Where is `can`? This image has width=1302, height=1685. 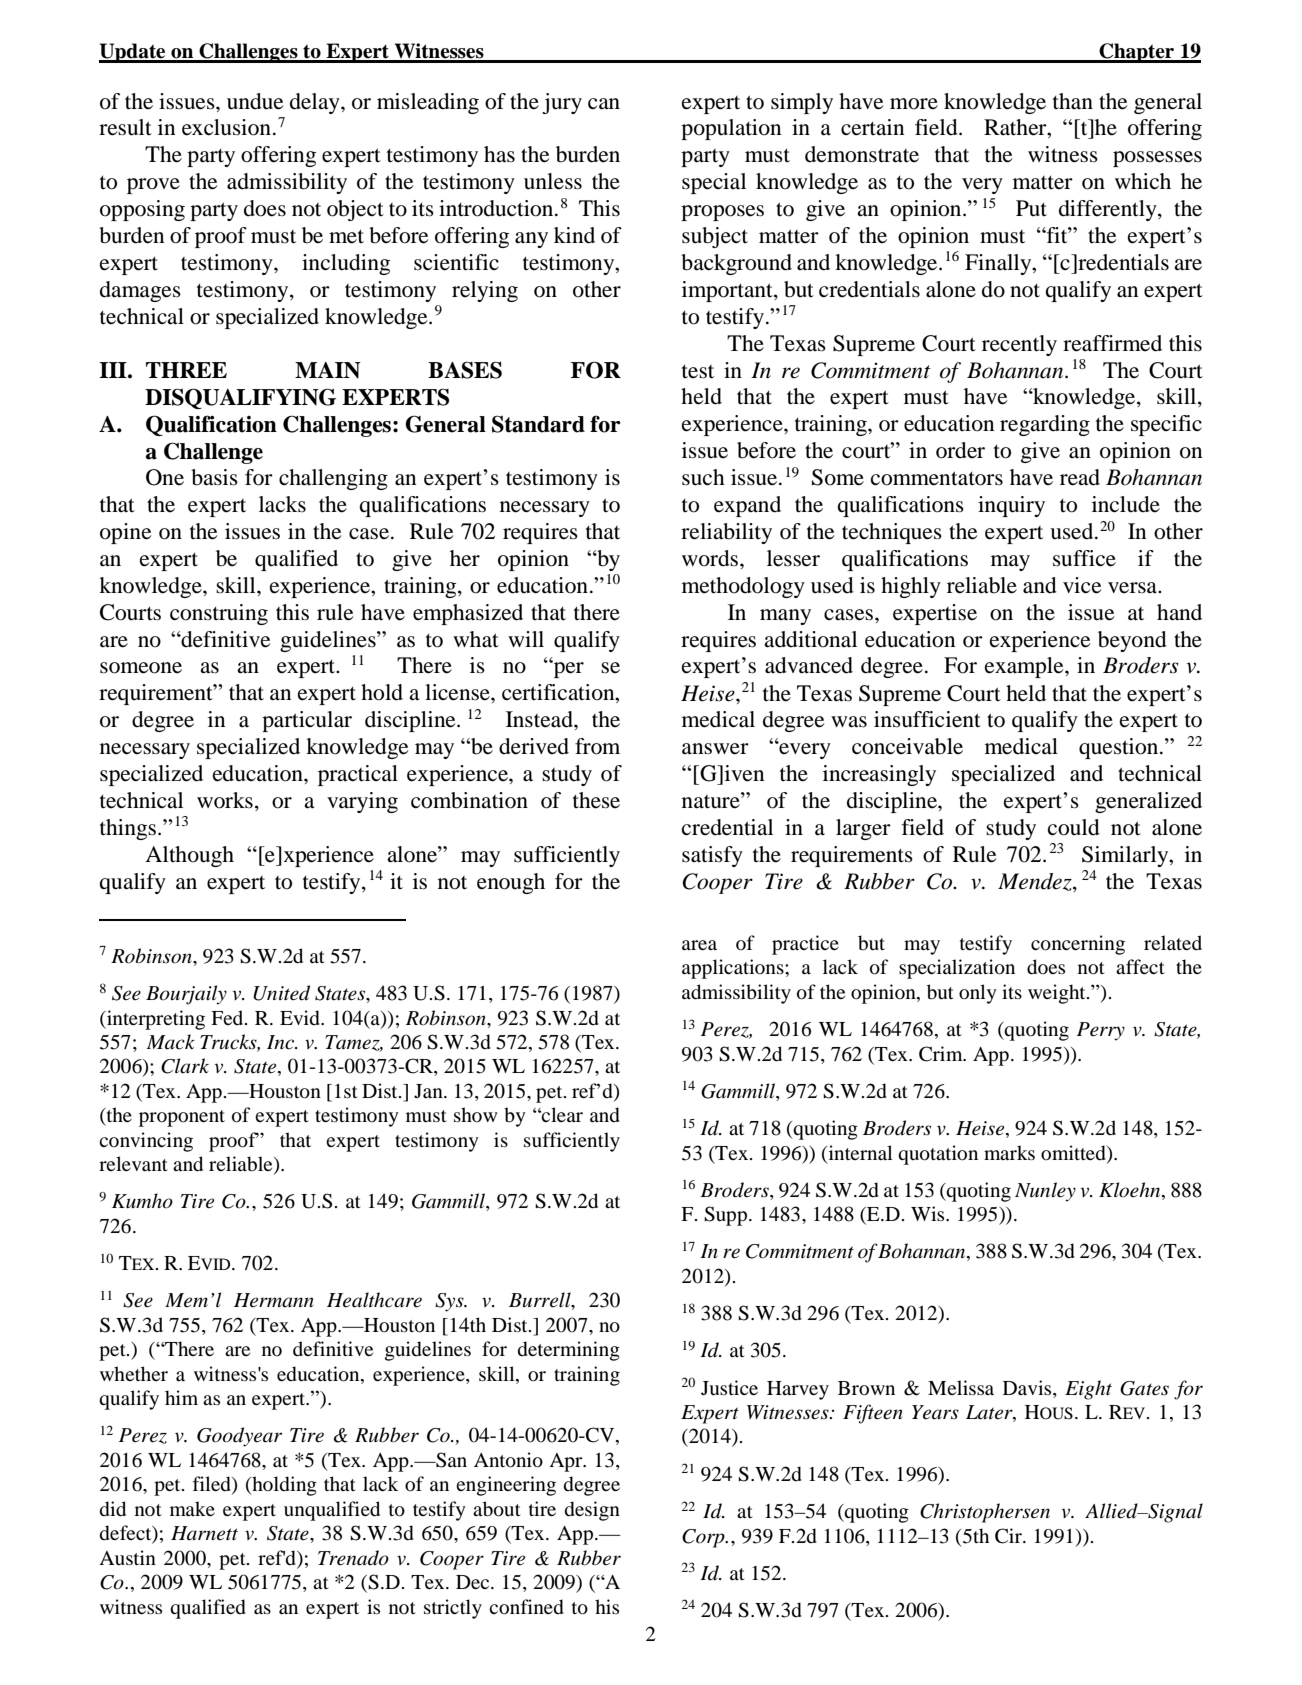
can is located at coordinates (604, 104).
